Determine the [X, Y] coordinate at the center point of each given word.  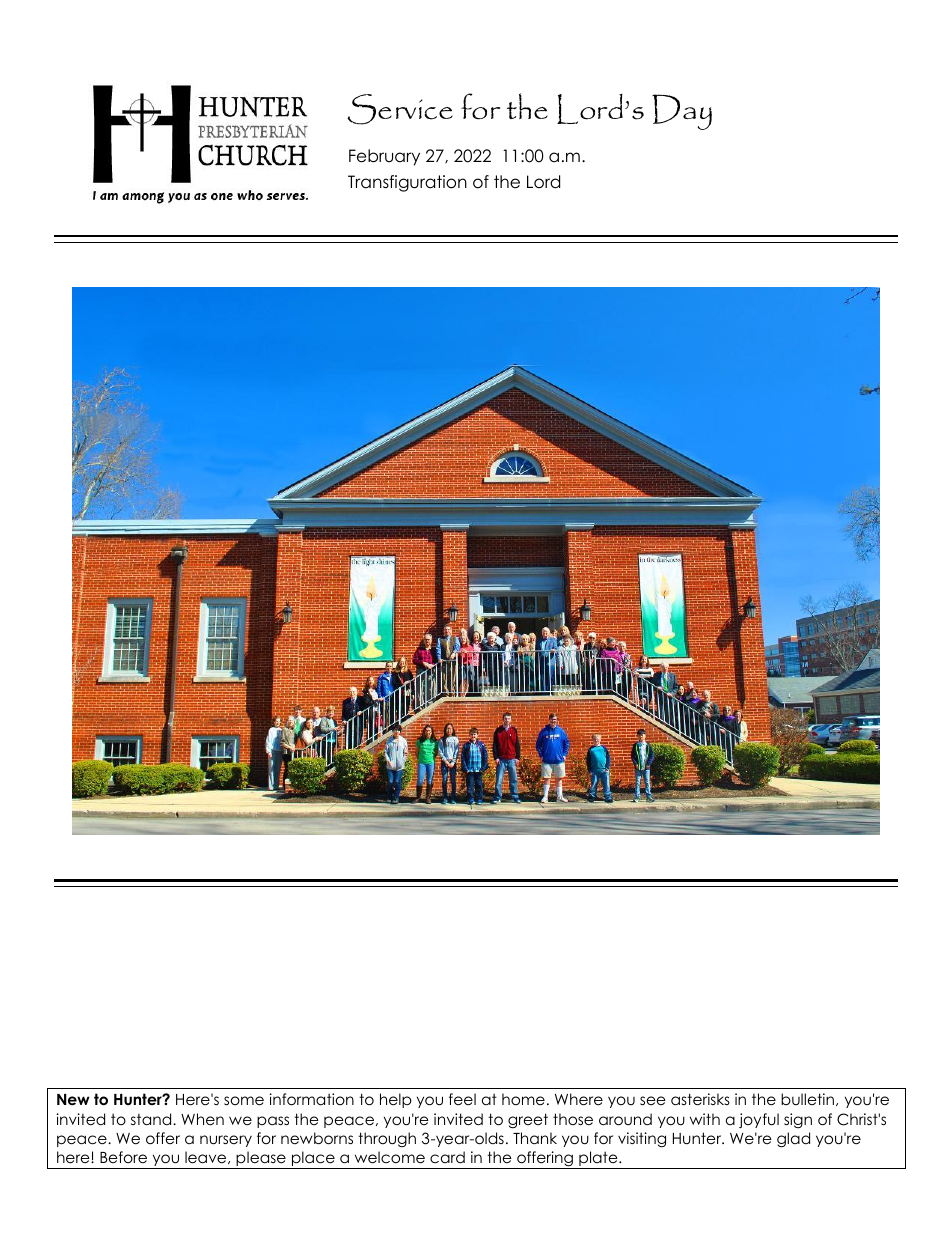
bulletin [807, 1099]
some [244, 1101]
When [202, 1119]
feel [462, 1099]
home [523, 1099]
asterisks [700, 1099]
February [384, 157]
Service [400, 109]
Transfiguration [407, 183]
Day [682, 112]
